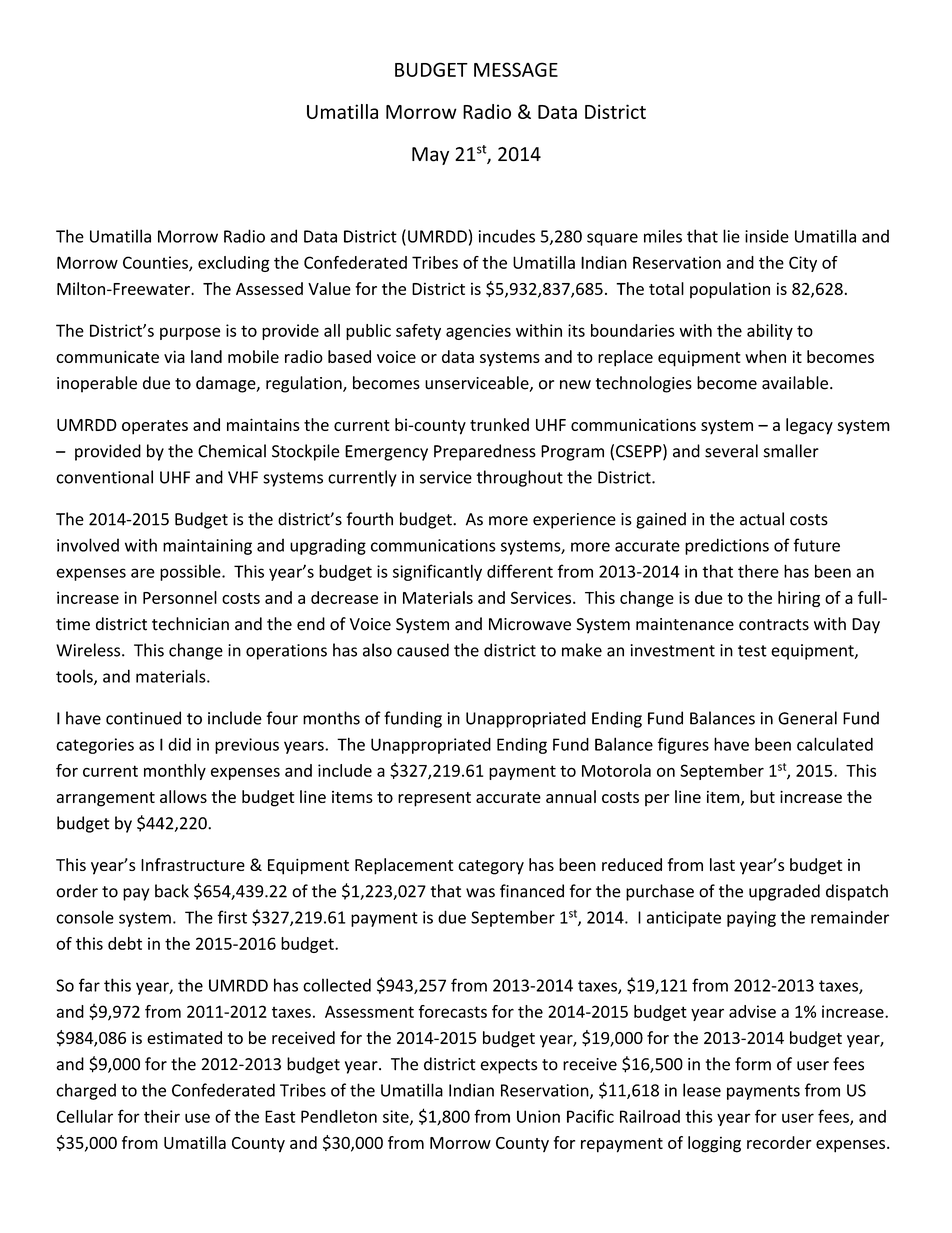 The height and width of the page is (1233, 952). What do you see at coordinates (774, 625) in the page?
I see `contracts` at bounding box center [774, 625].
